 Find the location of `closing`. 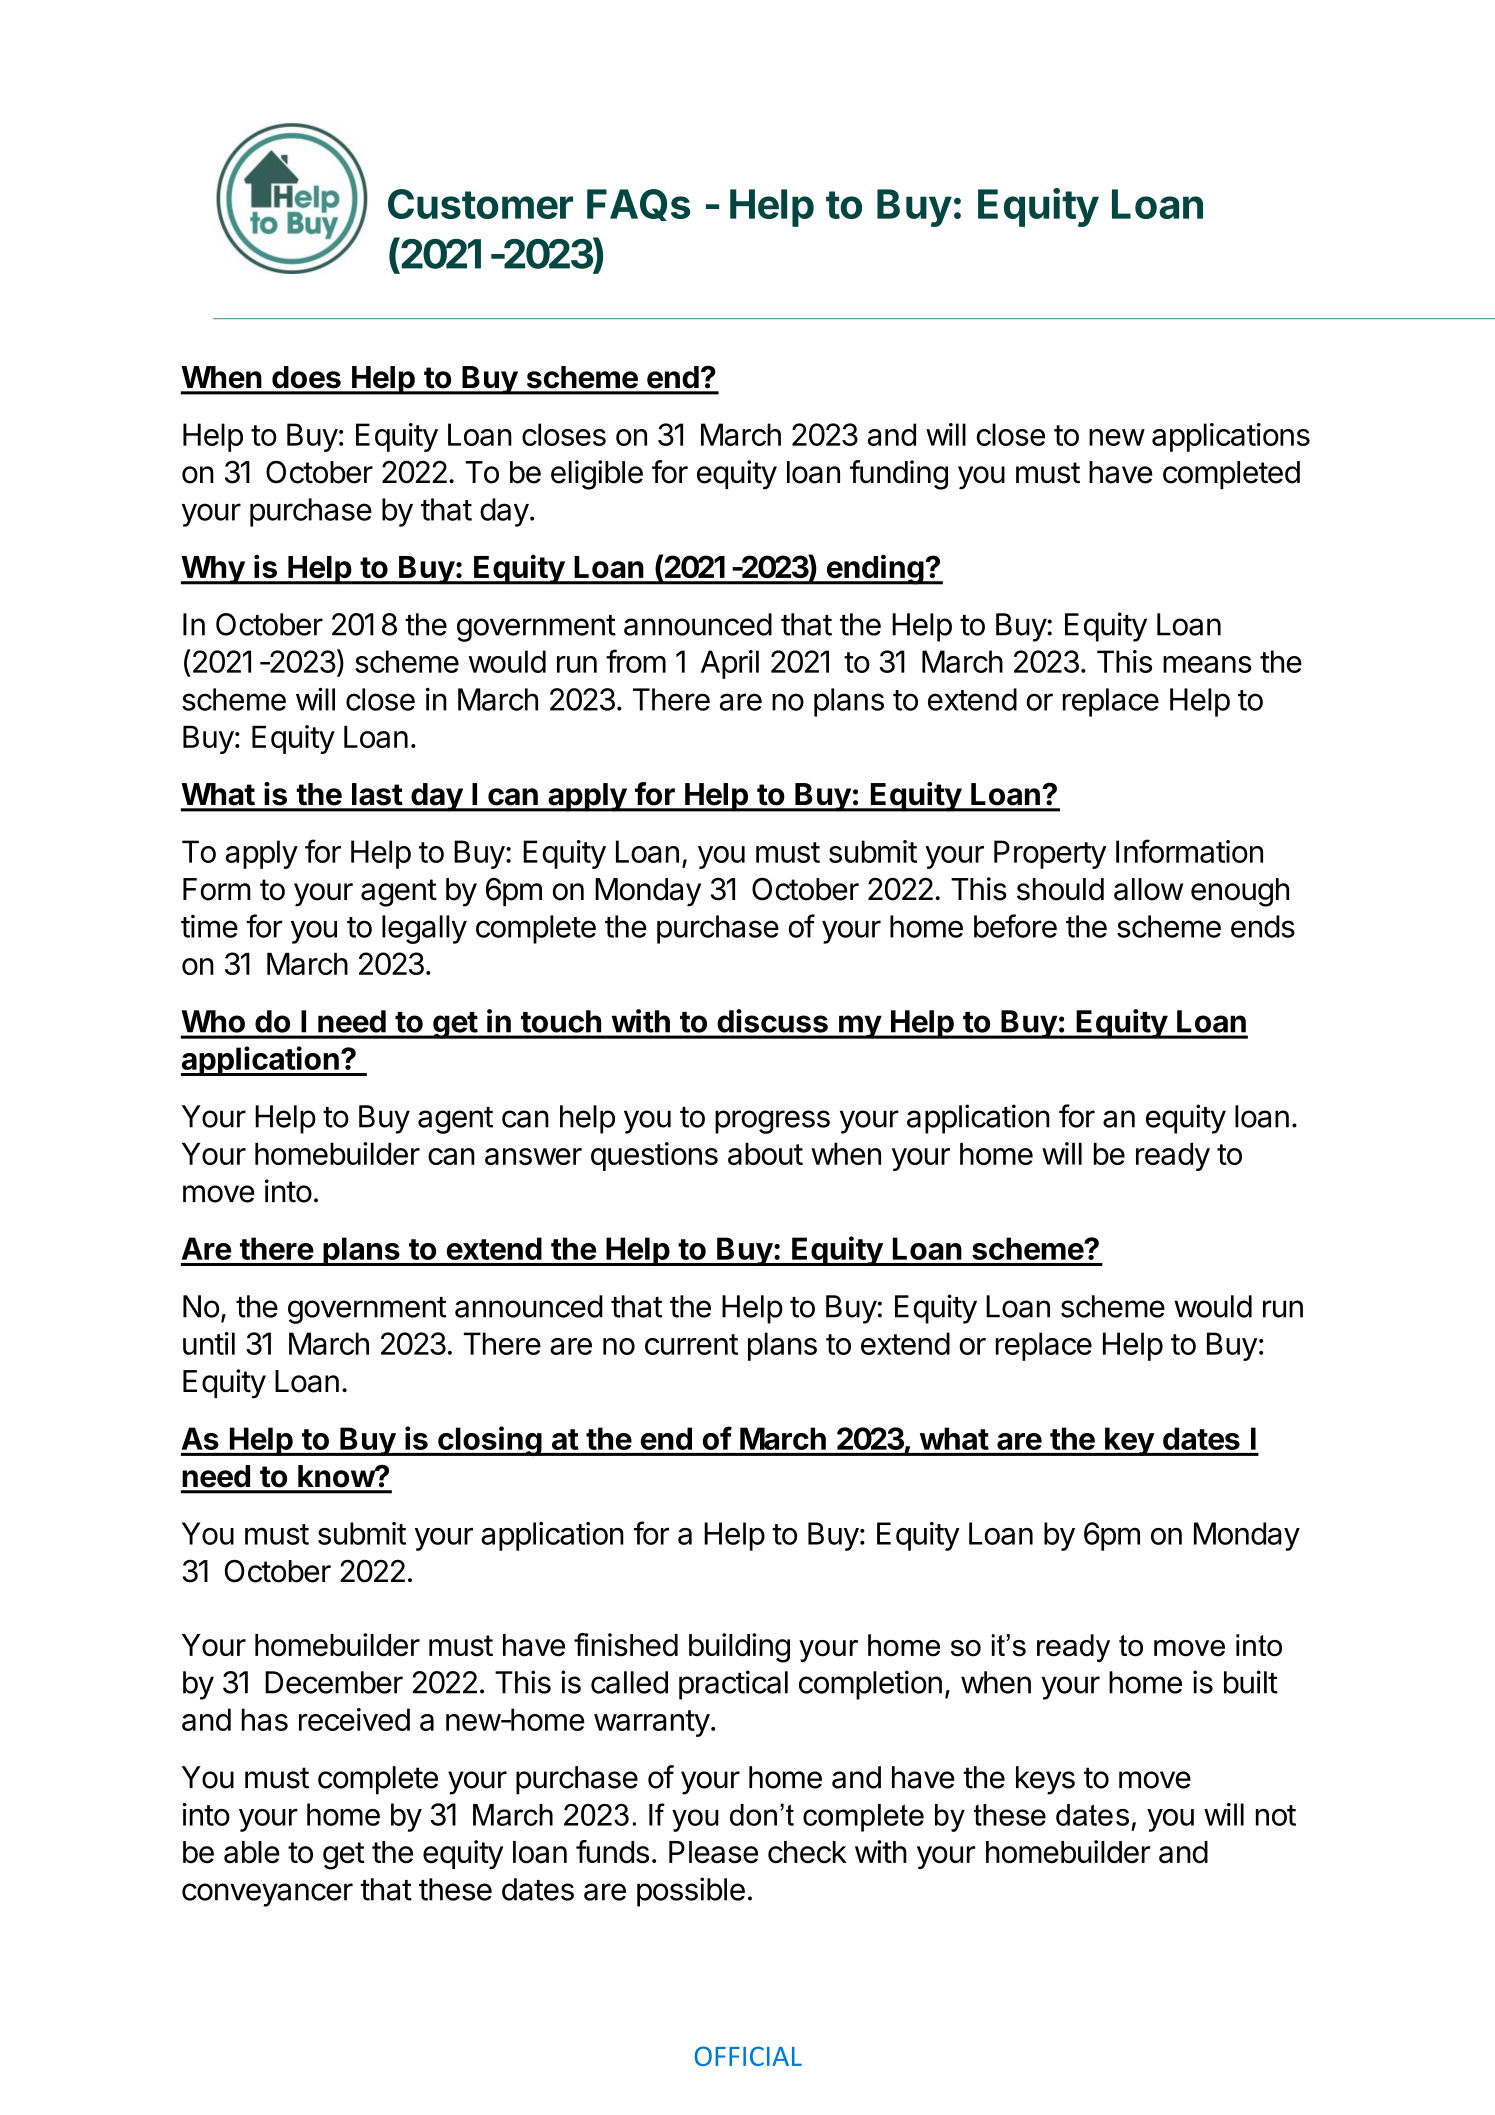

closing is located at coordinates (489, 1441).
